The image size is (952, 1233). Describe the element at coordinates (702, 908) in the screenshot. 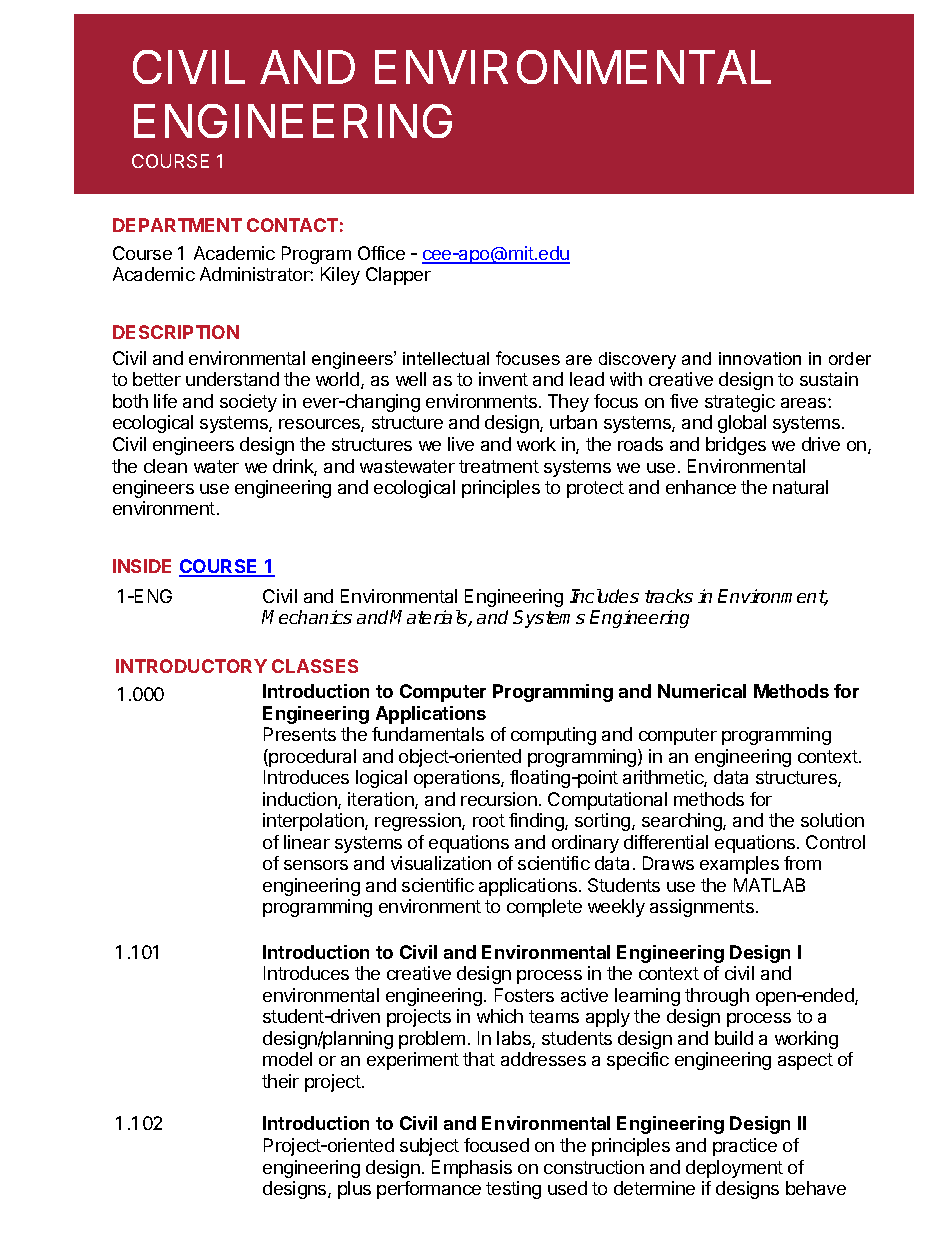

I see `assignments` at that location.
